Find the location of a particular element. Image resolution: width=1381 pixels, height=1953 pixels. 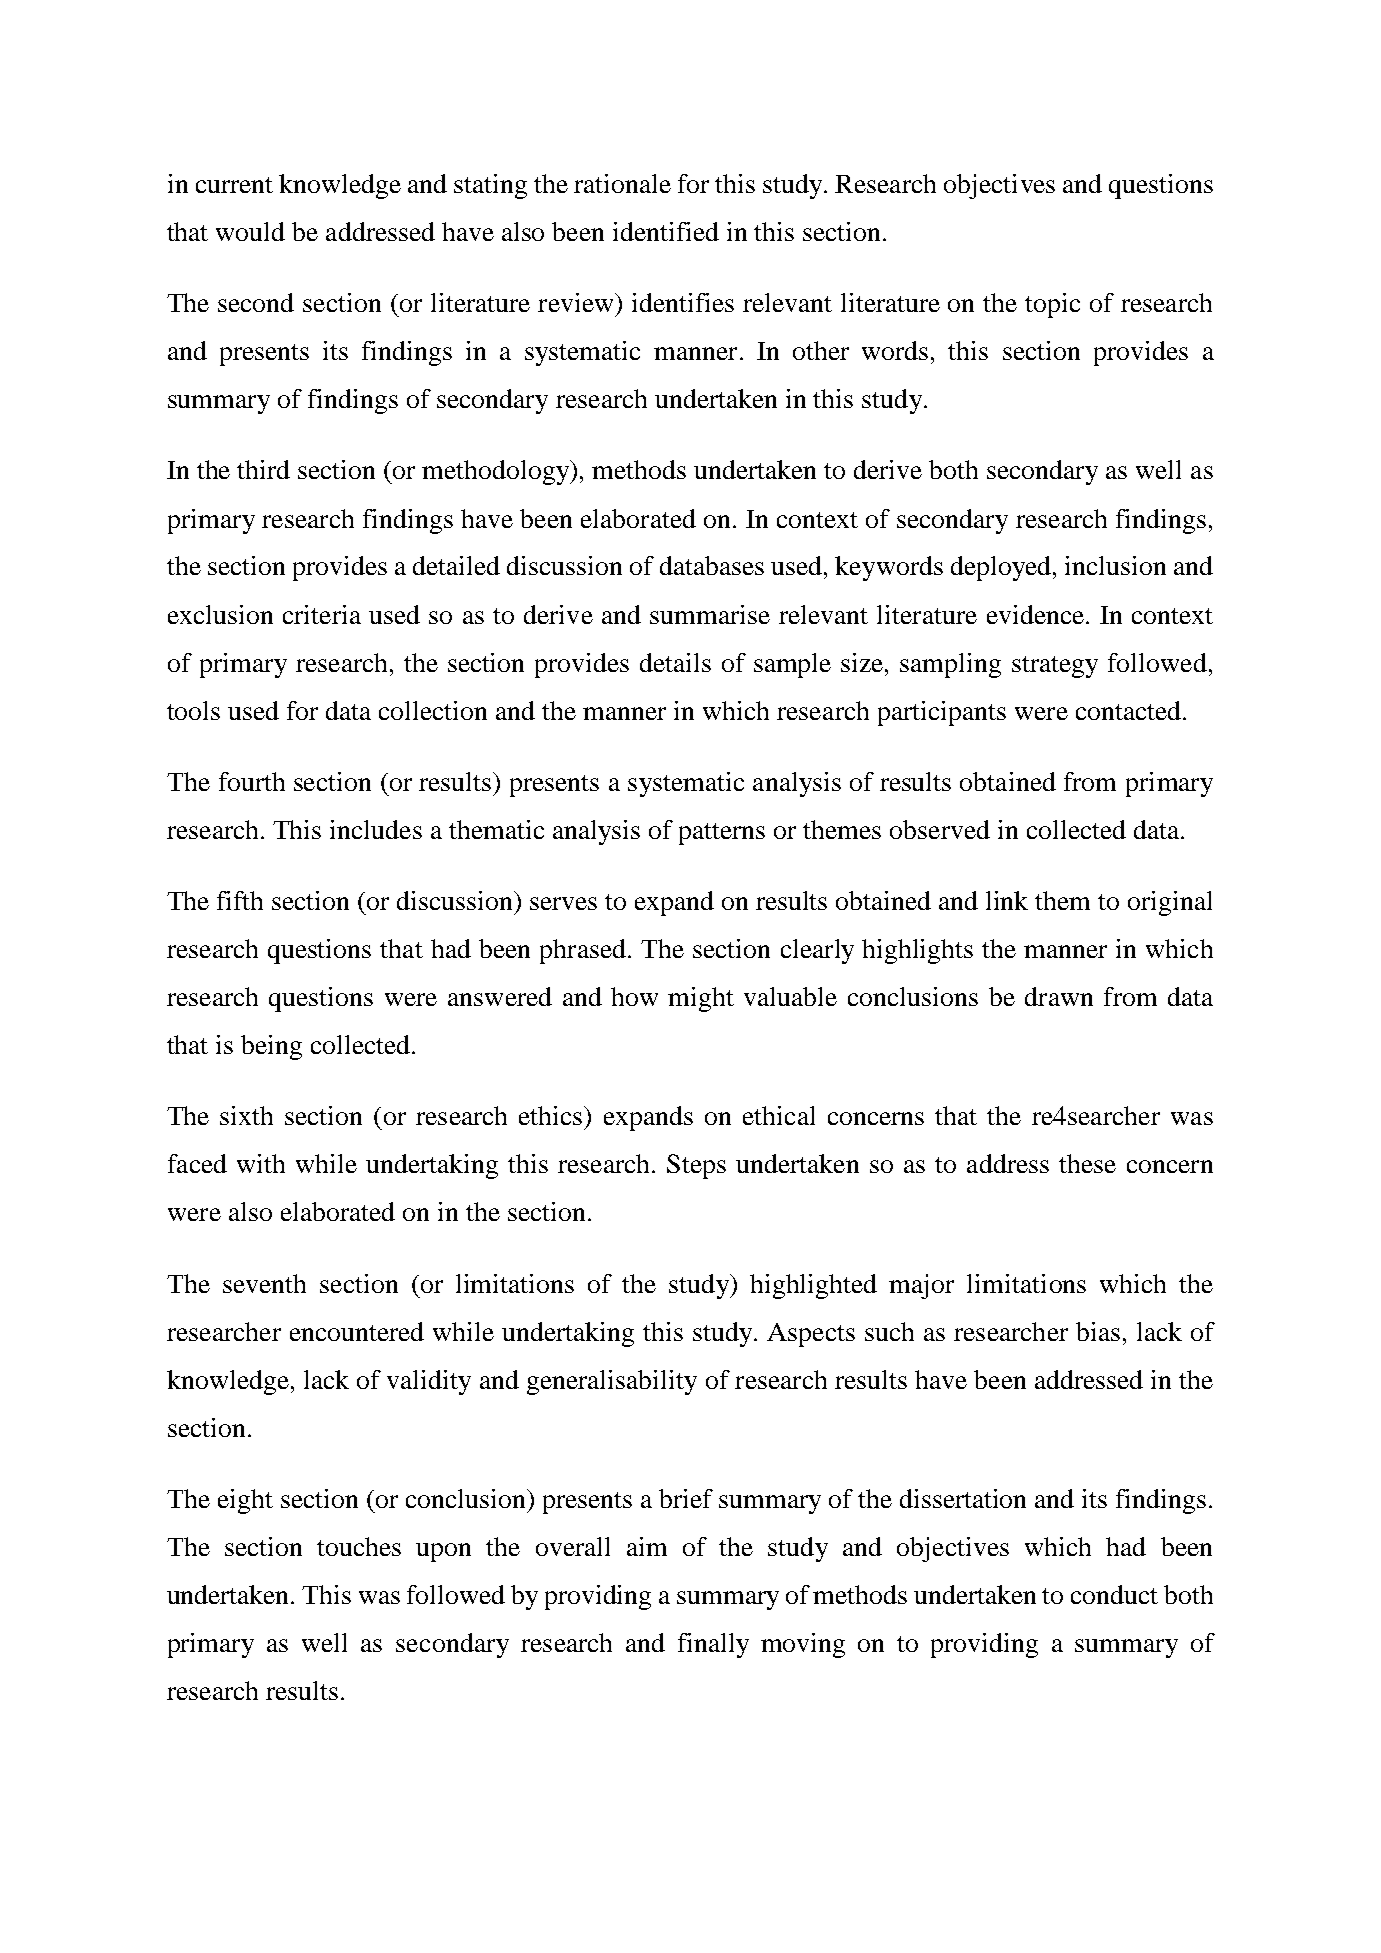

touches is located at coordinates (359, 1546).
